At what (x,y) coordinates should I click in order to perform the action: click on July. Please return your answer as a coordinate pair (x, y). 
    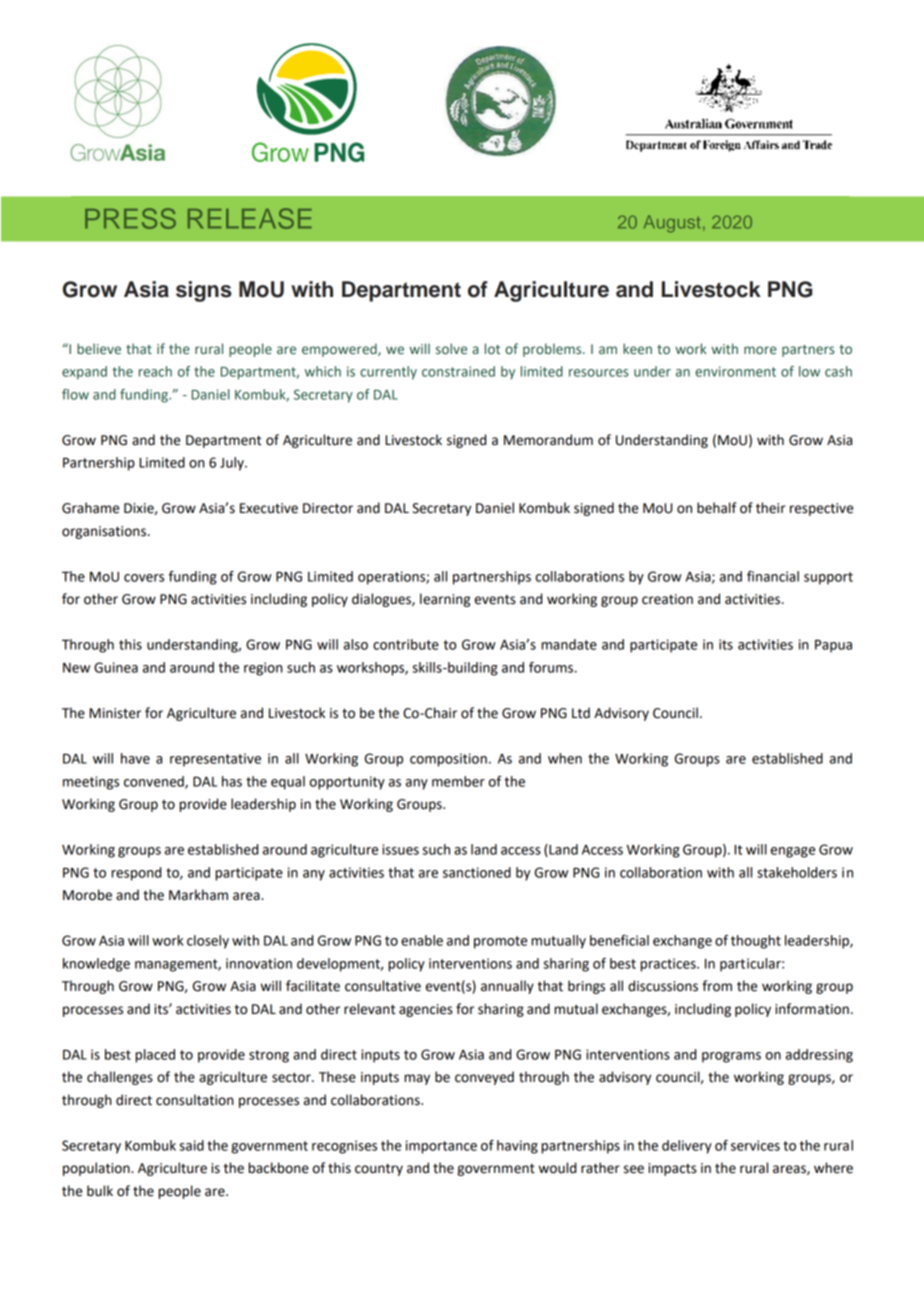
    Looking at the image, I should click on (233, 464).
